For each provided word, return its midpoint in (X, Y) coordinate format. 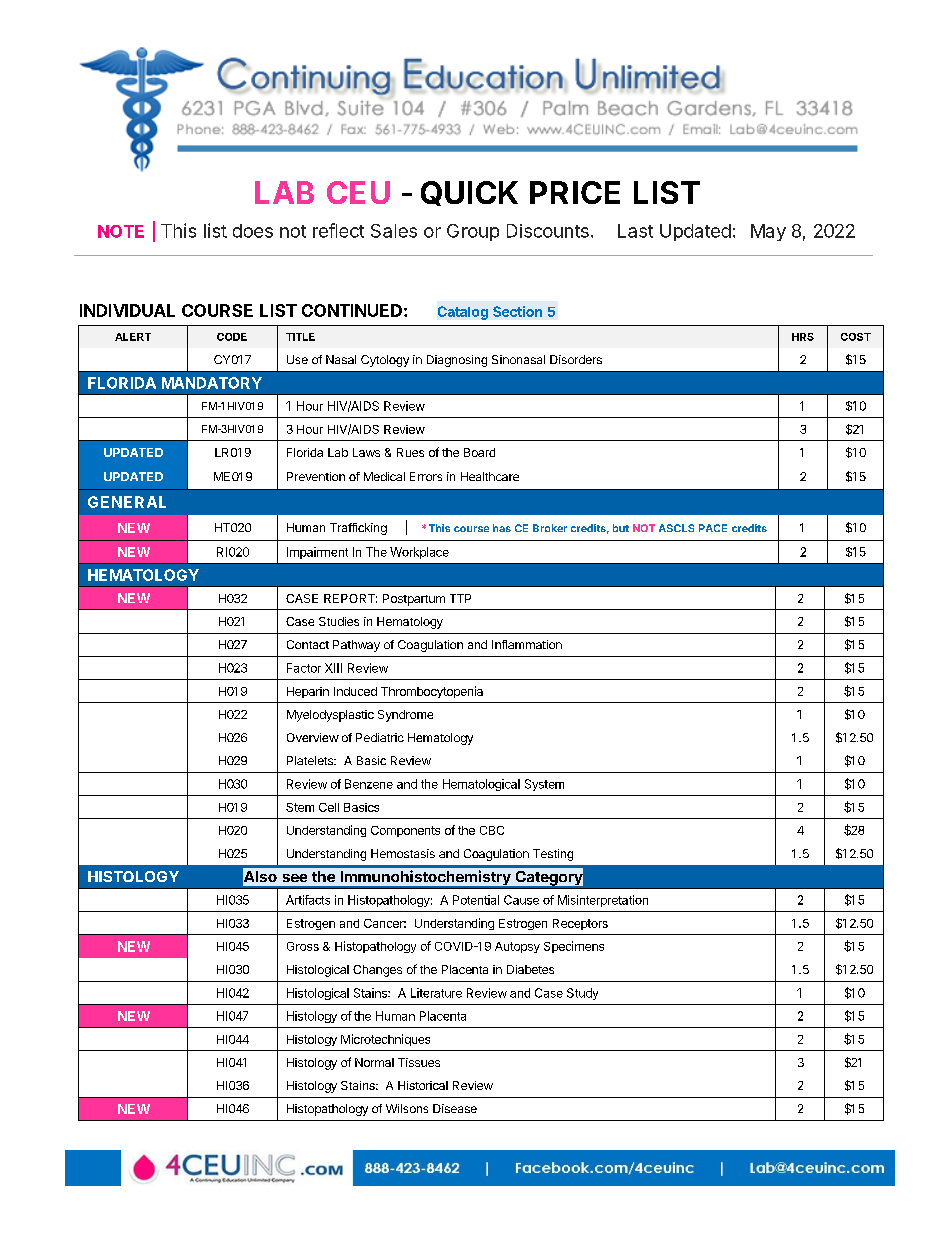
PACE (713, 528)
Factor (304, 668)
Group (473, 232)
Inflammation (527, 644)
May (768, 232)
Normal (374, 1062)
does (253, 231)
